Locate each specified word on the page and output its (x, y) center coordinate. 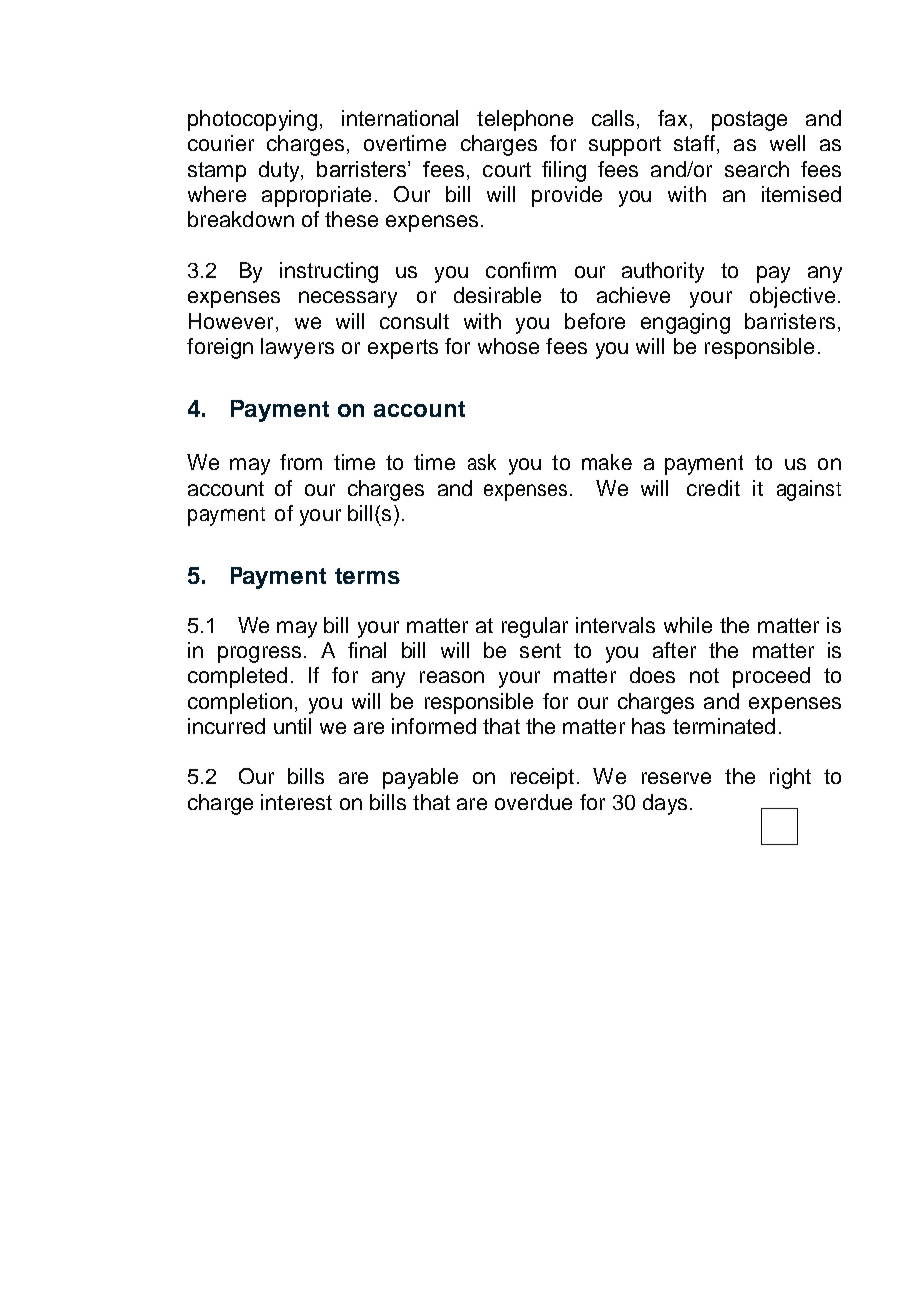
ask (482, 462)
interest (296, 802)
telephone (525, 120)
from (301, 462)
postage (749, 121)
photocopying (252, 120)
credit (713, 488)
